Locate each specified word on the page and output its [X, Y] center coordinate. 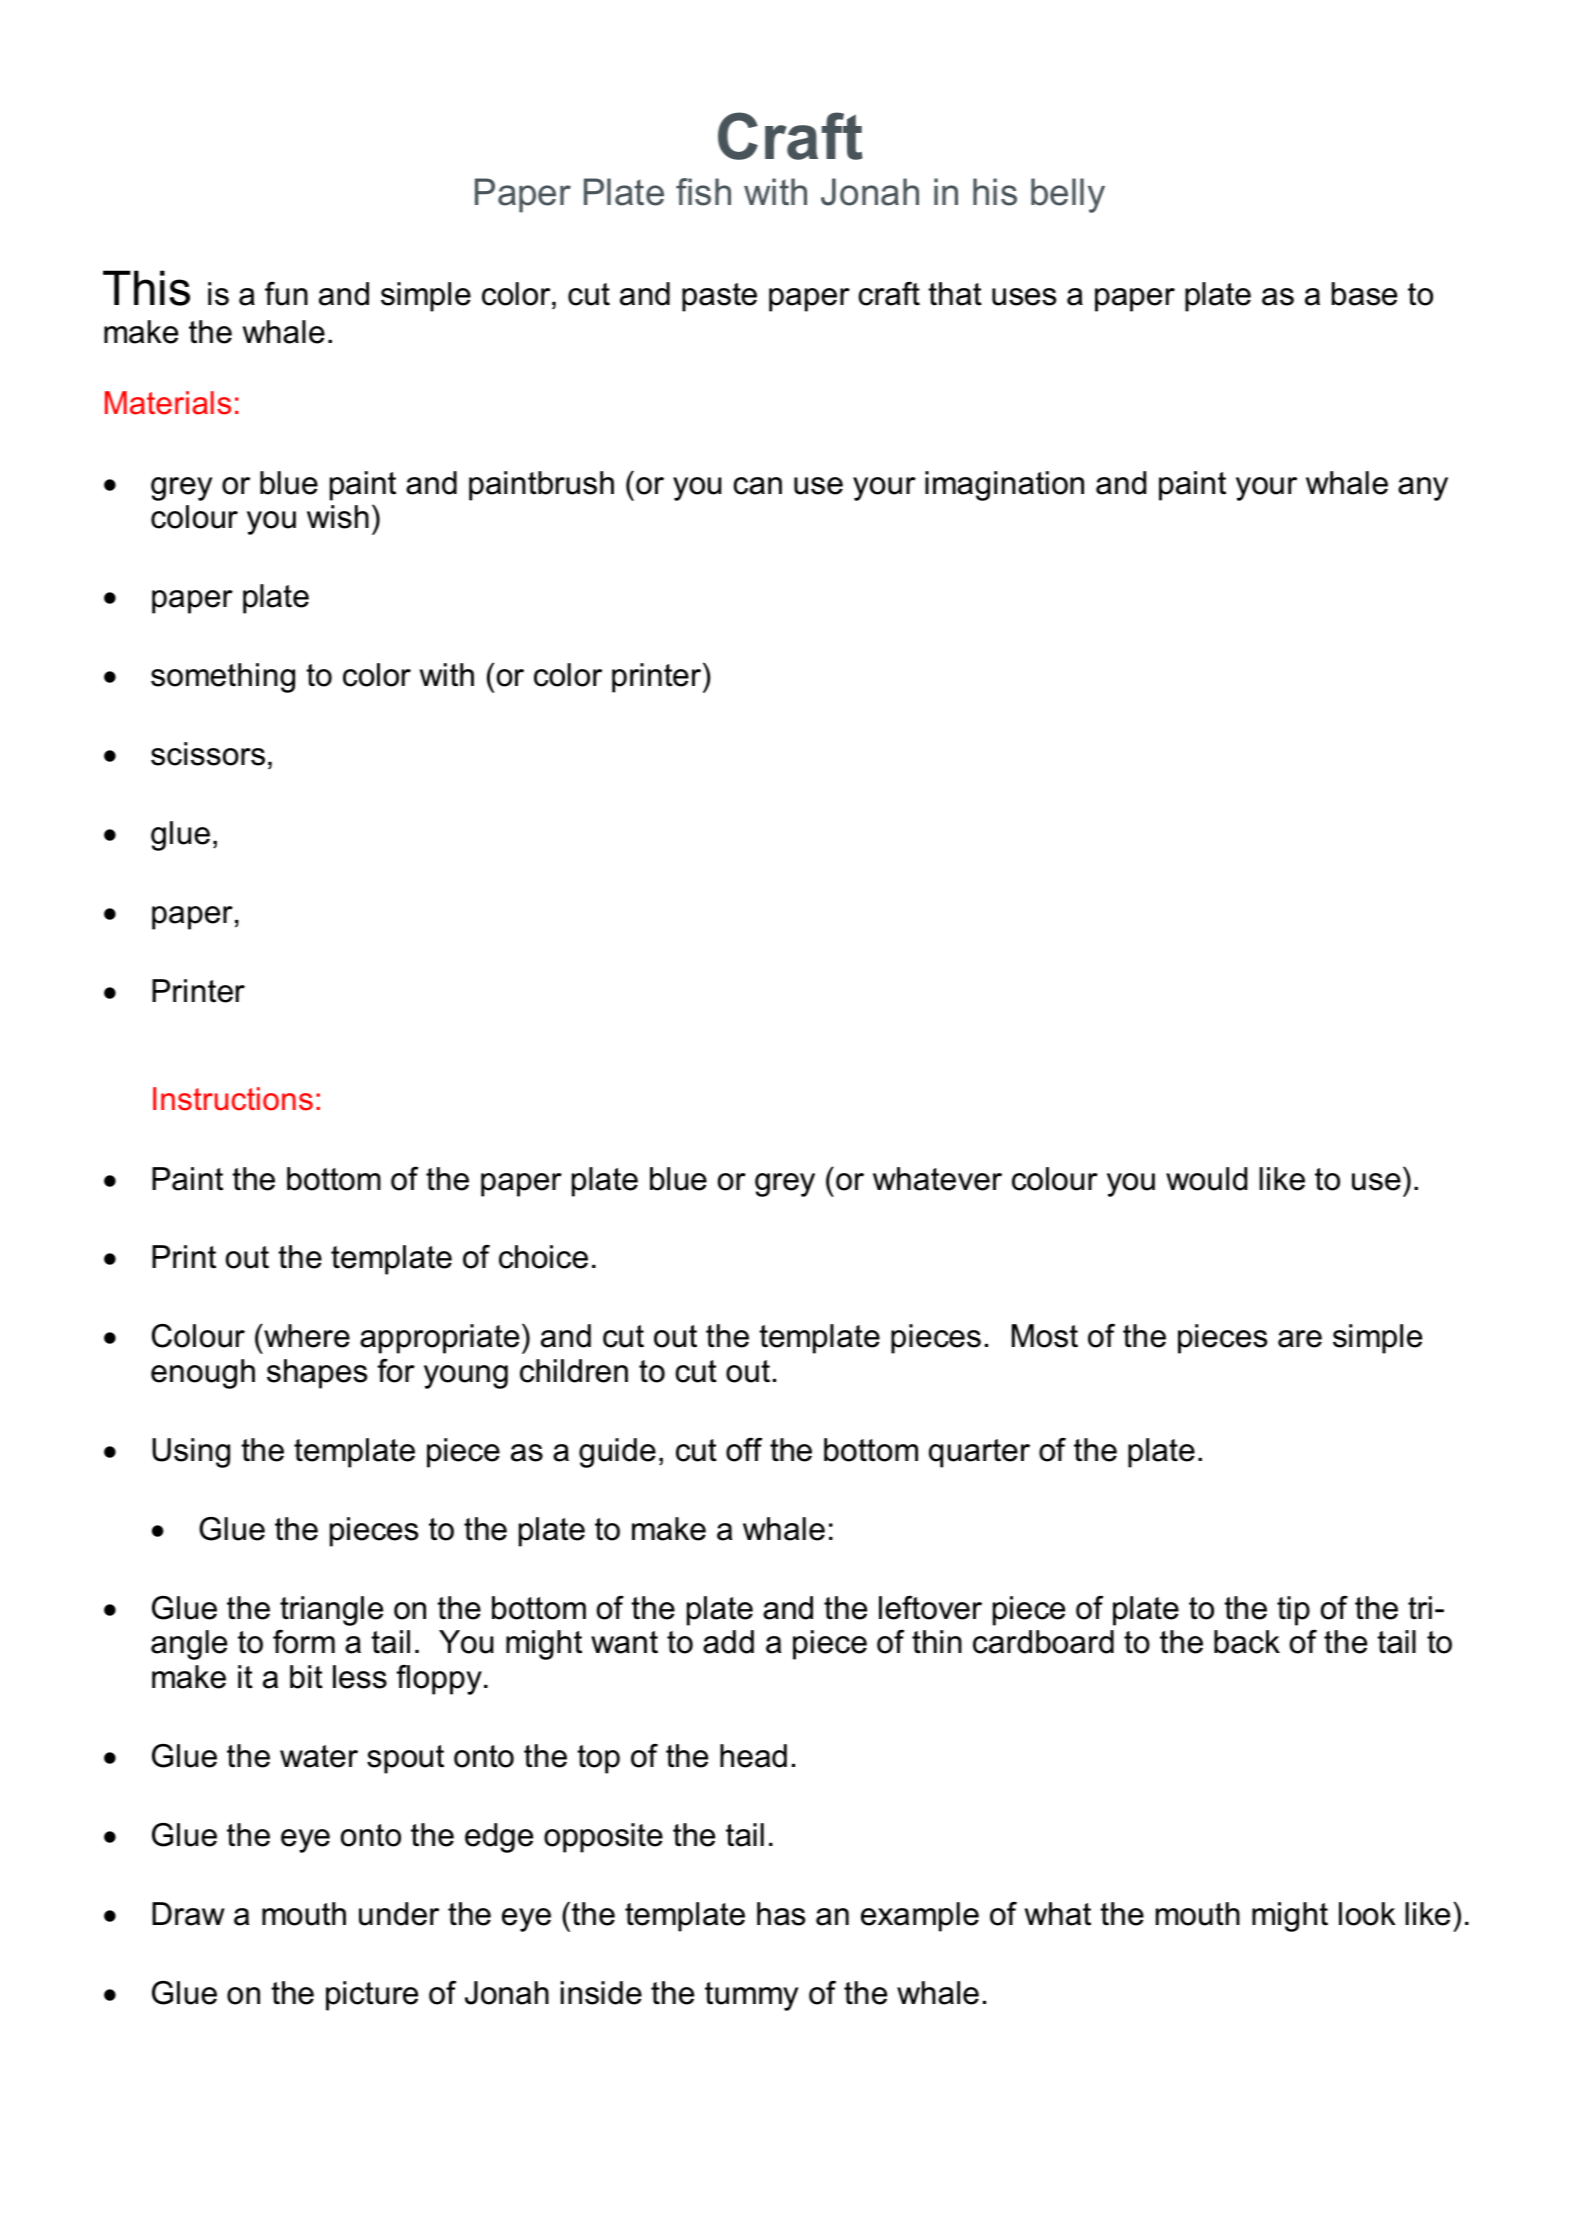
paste [719, 297]
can [757, 486]
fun [286, 293]
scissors [208, 754]
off [744, 1450]
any [1423, 489]
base [1364, 294]
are [1300, 1339]
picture [372, 1996]
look [1367, 1914]
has [781, 1914]
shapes [317, 1374]
